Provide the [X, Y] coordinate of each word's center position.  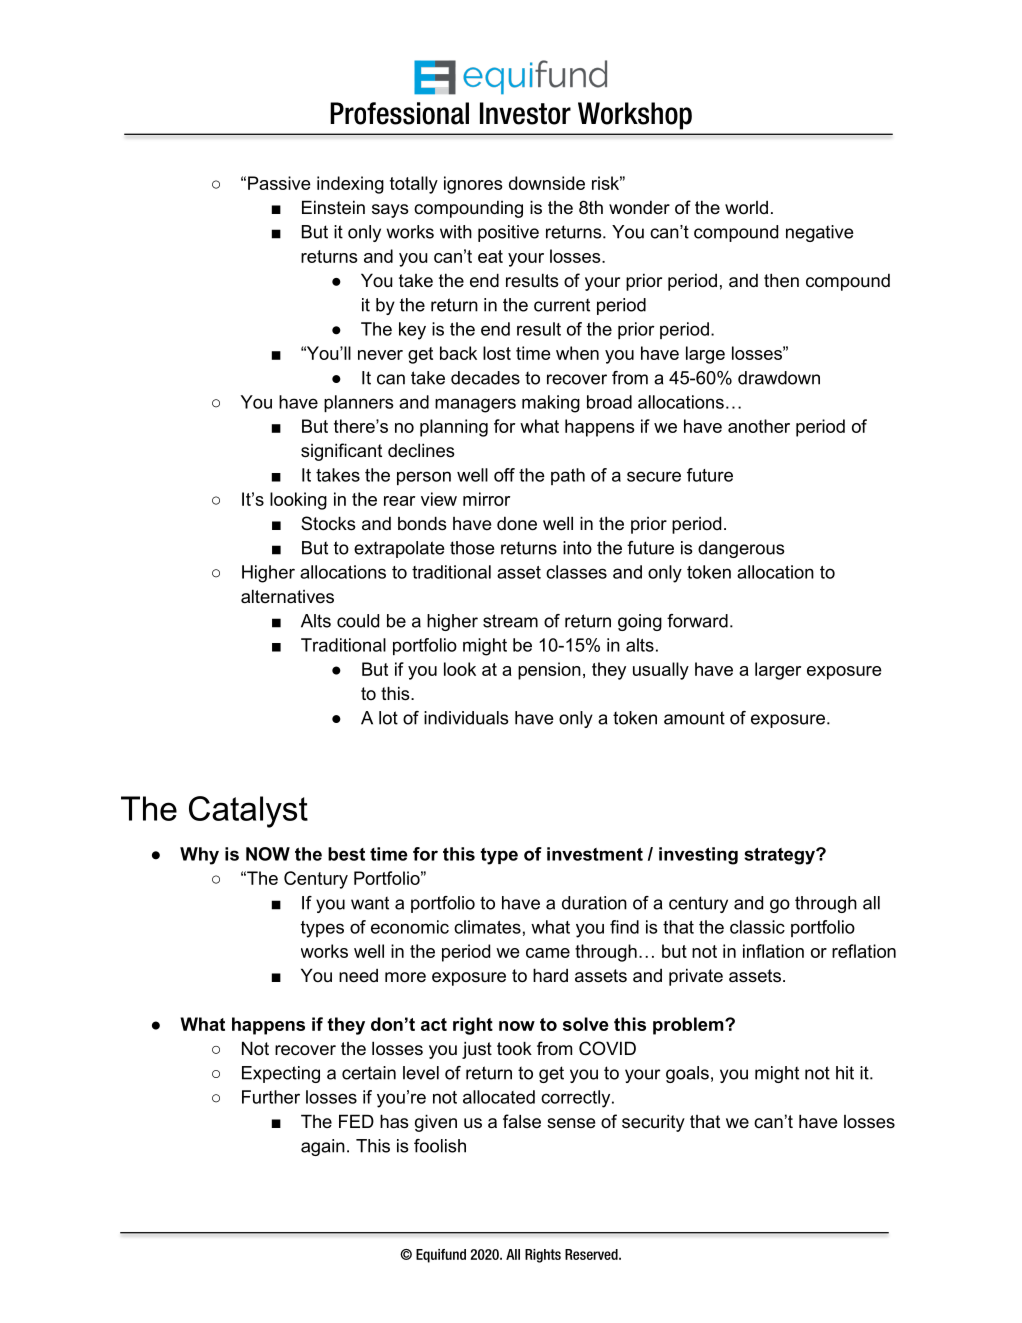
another [759, 426]
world [746, 208]
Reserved [592, 1254]
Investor [525, 113]
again [323, 1147]
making [551, 404]
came [548, 953]
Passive [279, 183]
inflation [773, 951]
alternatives [287, 596]
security [653, 1123]
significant [341, 452]
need [358, 975]
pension [549, 671]
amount [694, 718]
